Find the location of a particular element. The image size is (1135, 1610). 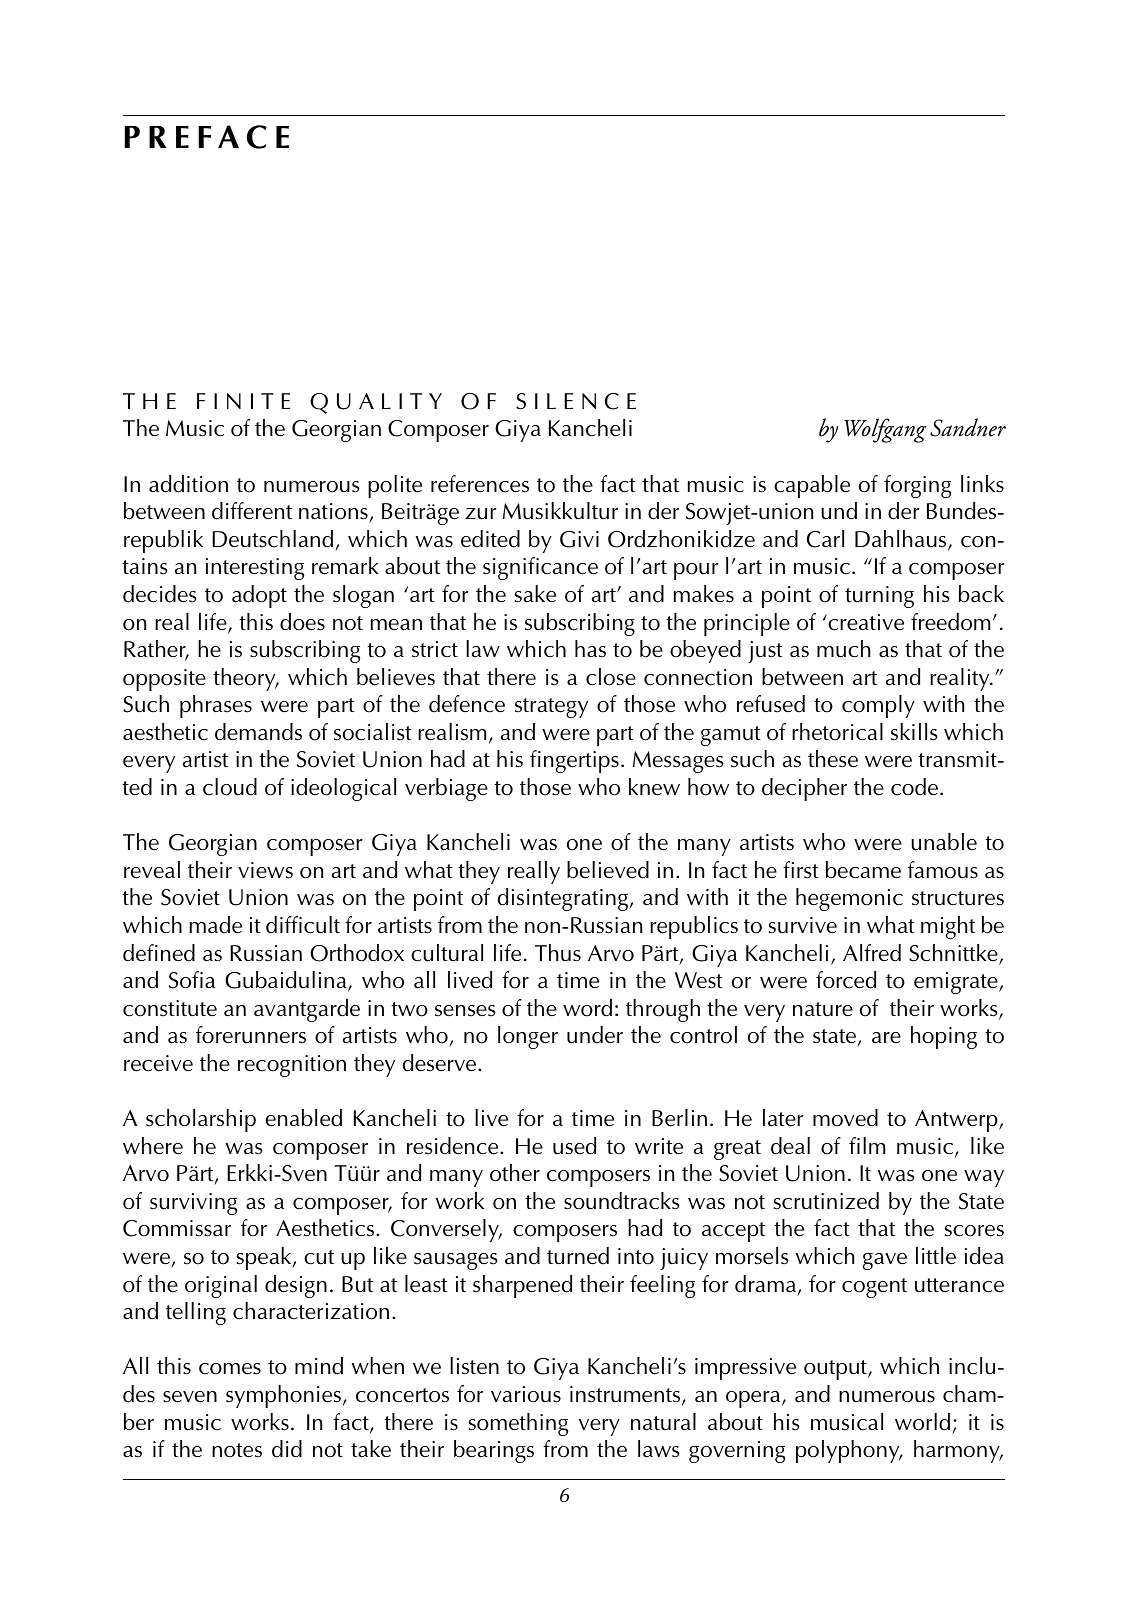

addition is located at coordinates (188, 484).
